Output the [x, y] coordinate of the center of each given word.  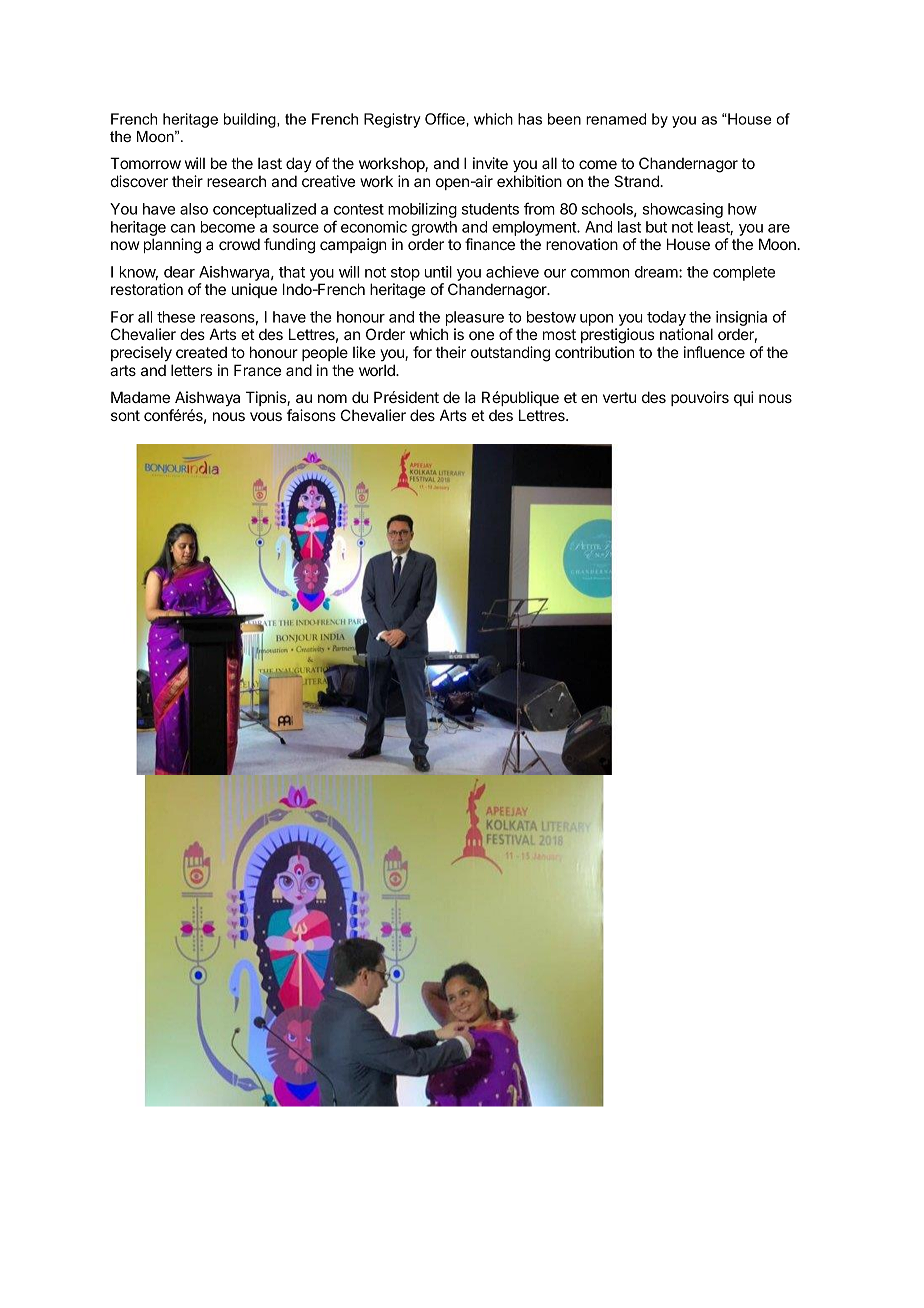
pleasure [475, 318]
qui [744, 398]
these [176, 317]
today [666, 318]
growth [434, 228]
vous [266, 416]
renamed [616, 119]
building [251, 120]
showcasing [683, 210]
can [183, 228]
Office [446, 119]
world [378, 370]
